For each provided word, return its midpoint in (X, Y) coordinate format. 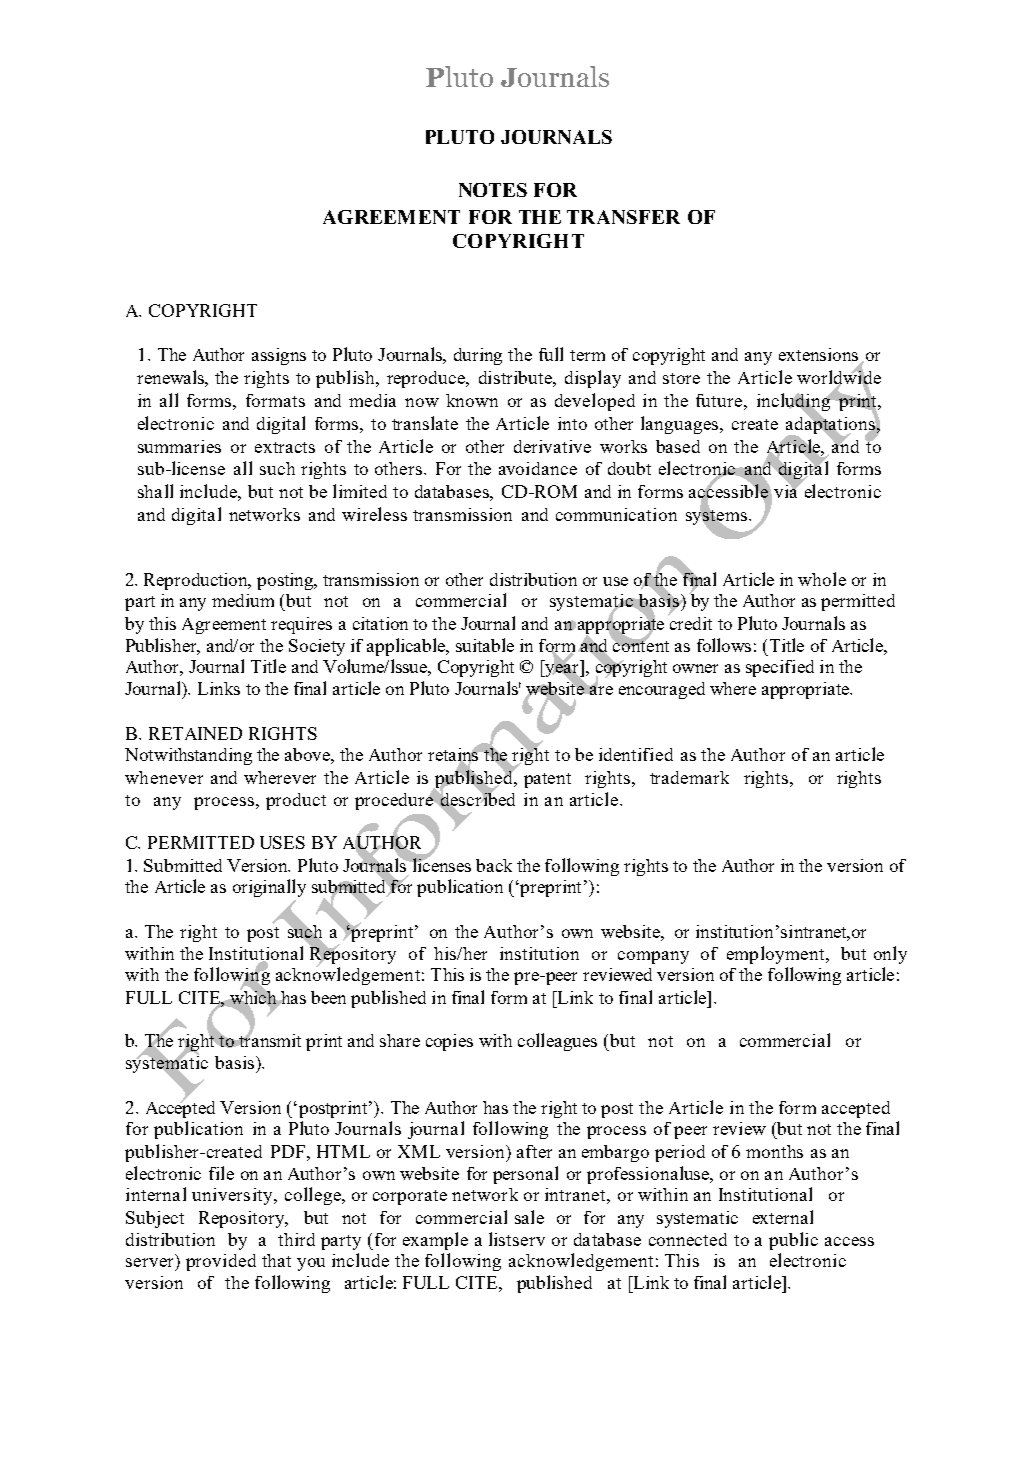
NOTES (493, 190)
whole (822, 579)
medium (243, 600)
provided (221, 1262)
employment (775, 955)
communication (616, 514)
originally (269, 888)
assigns (279, 356)
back (494, 865)
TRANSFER (623, 217)
